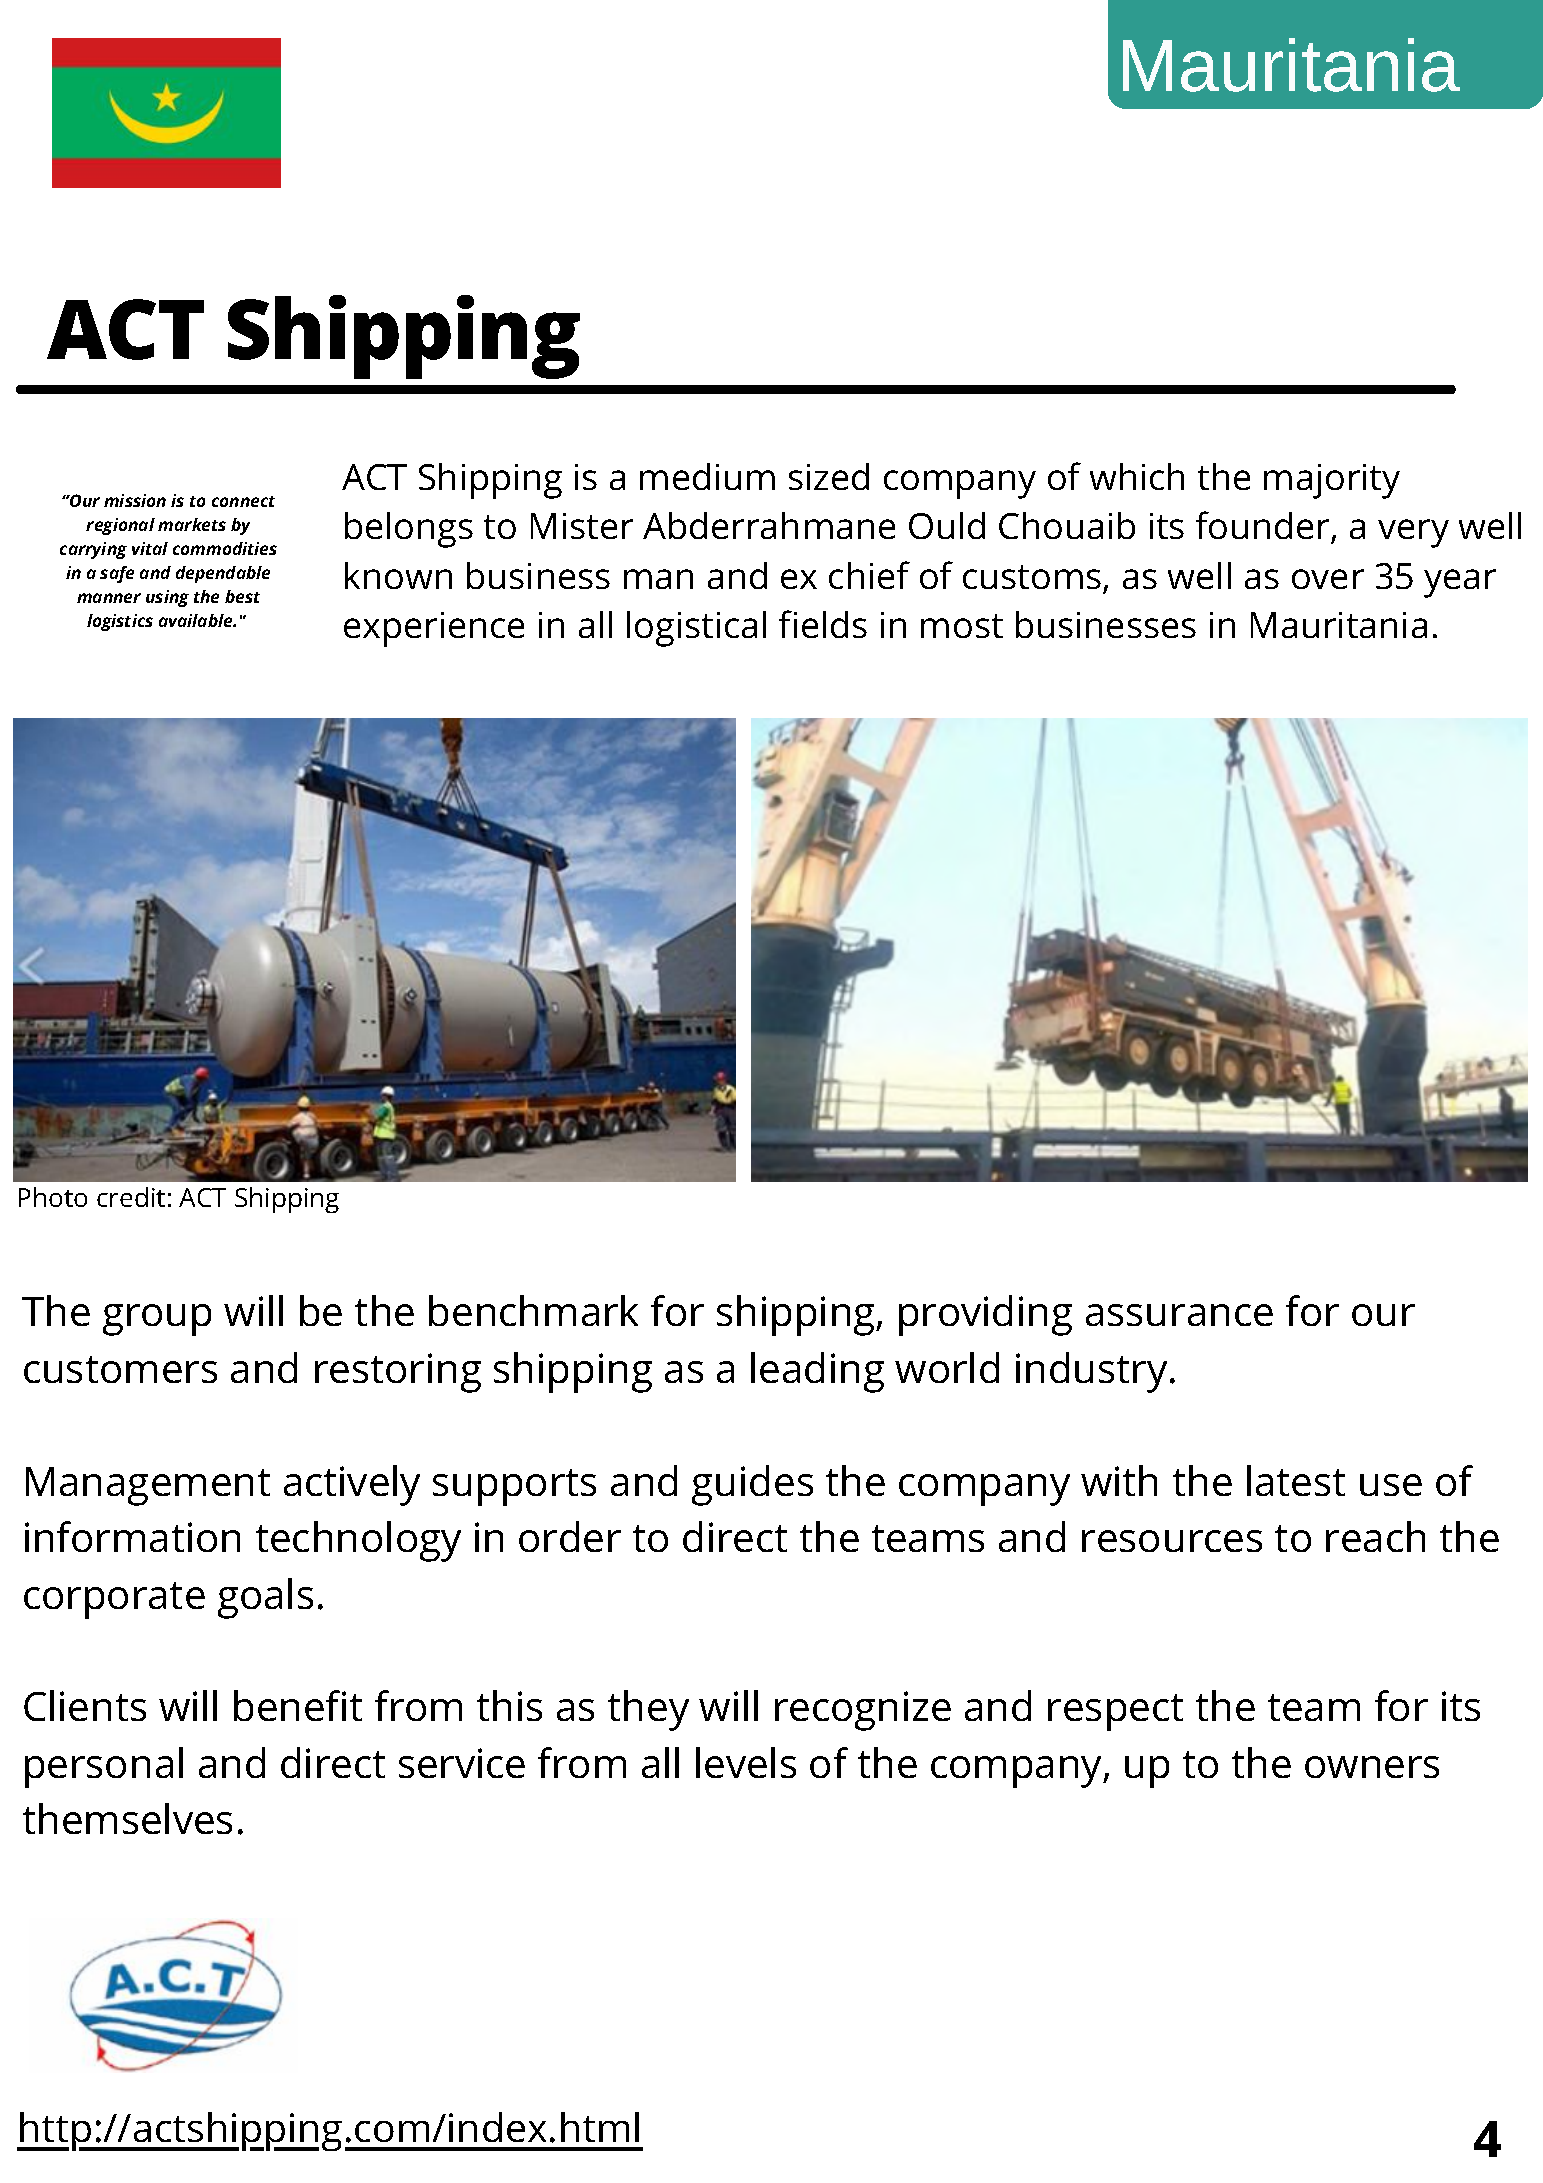 Image resolution: width=1543 pixels, height=2183 pixels. I want to click on Management, so click(148, 1486).
